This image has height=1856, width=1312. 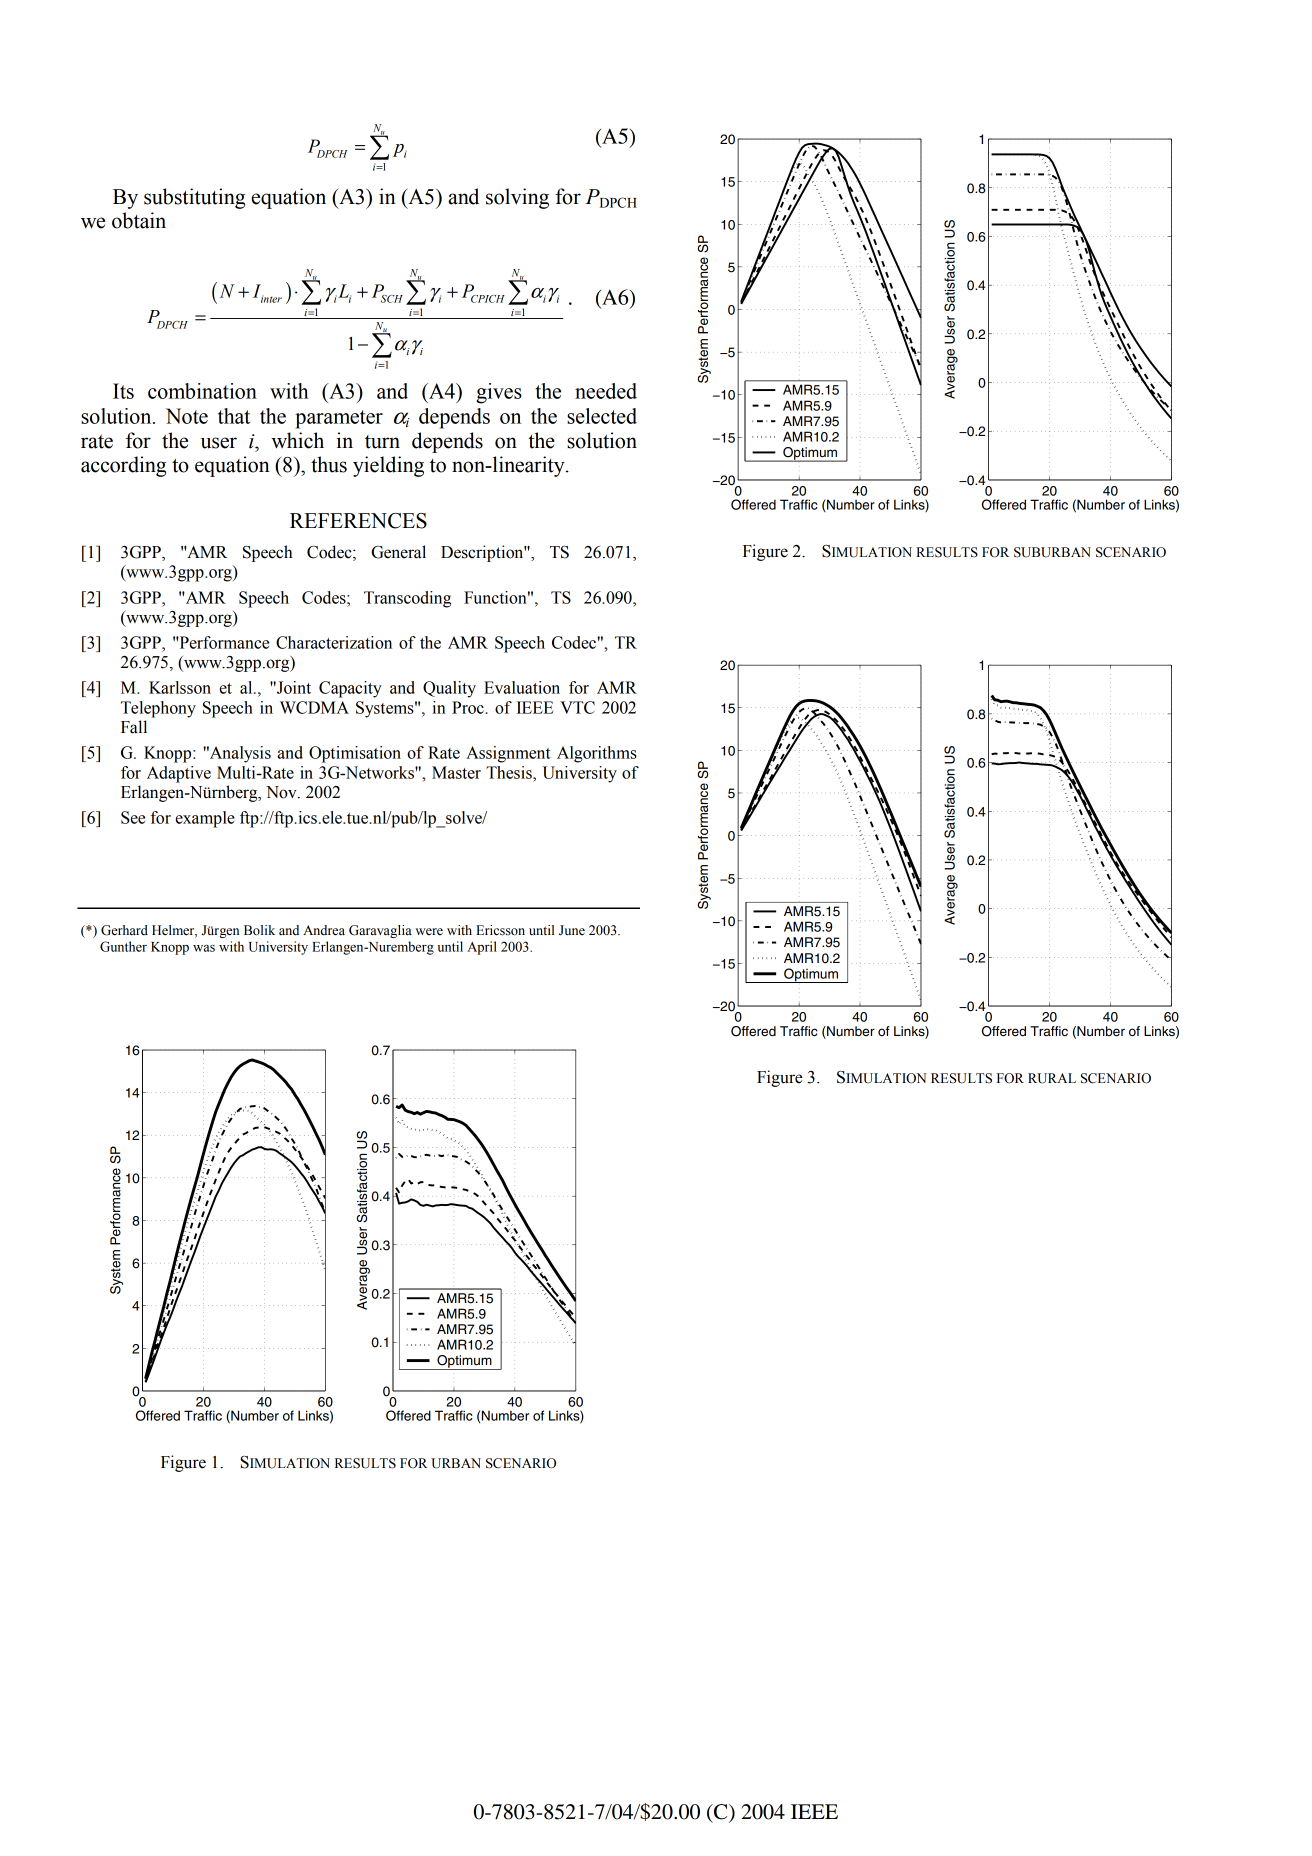 What do you see at coordinates (517, 198) in the image?
I see `solving` at bounding box center [517, 198].
